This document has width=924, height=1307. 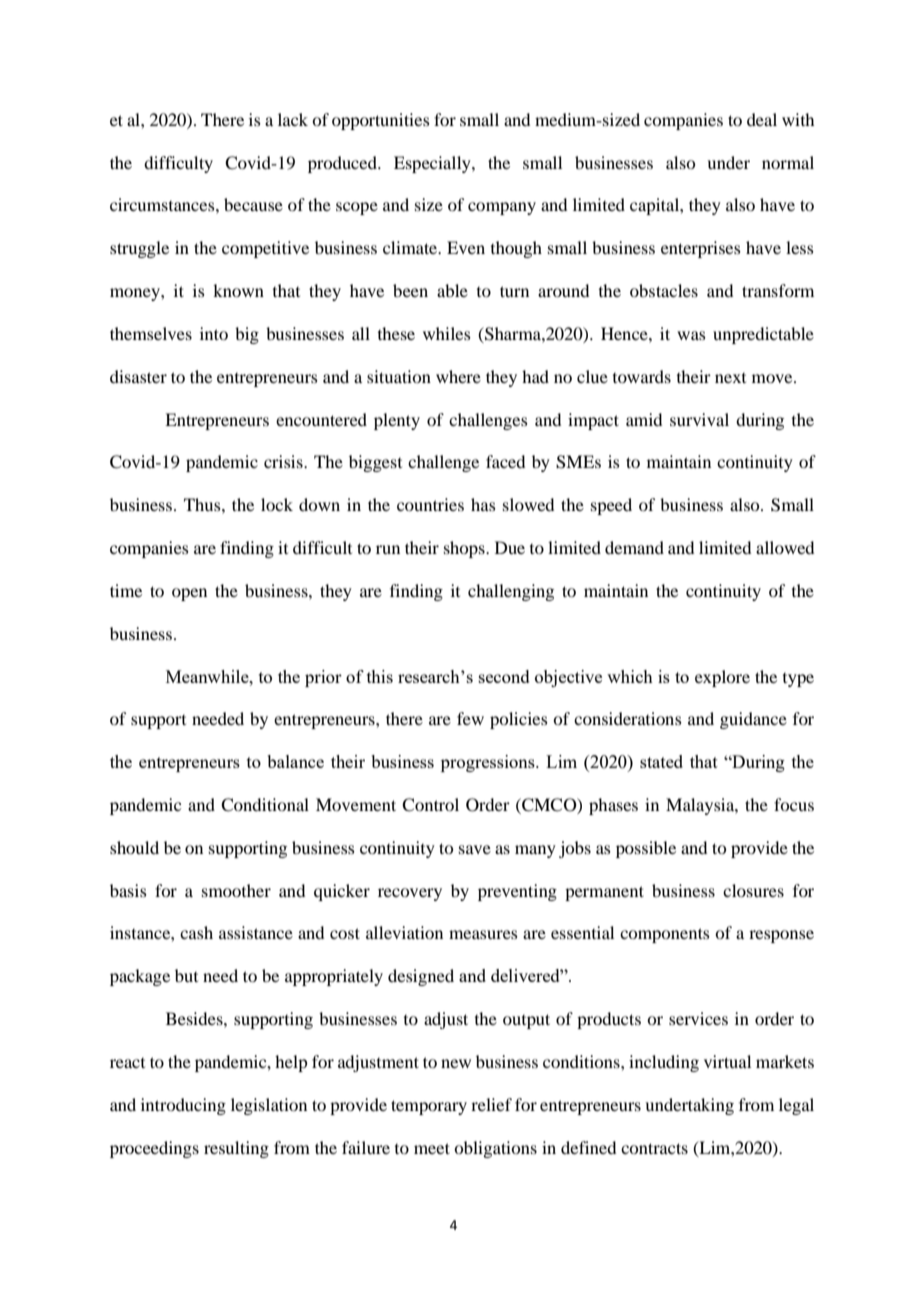 What do you see at coordinates (183, 1106) in the document?
I see `introducing` at bounding box center [183, 1106].
